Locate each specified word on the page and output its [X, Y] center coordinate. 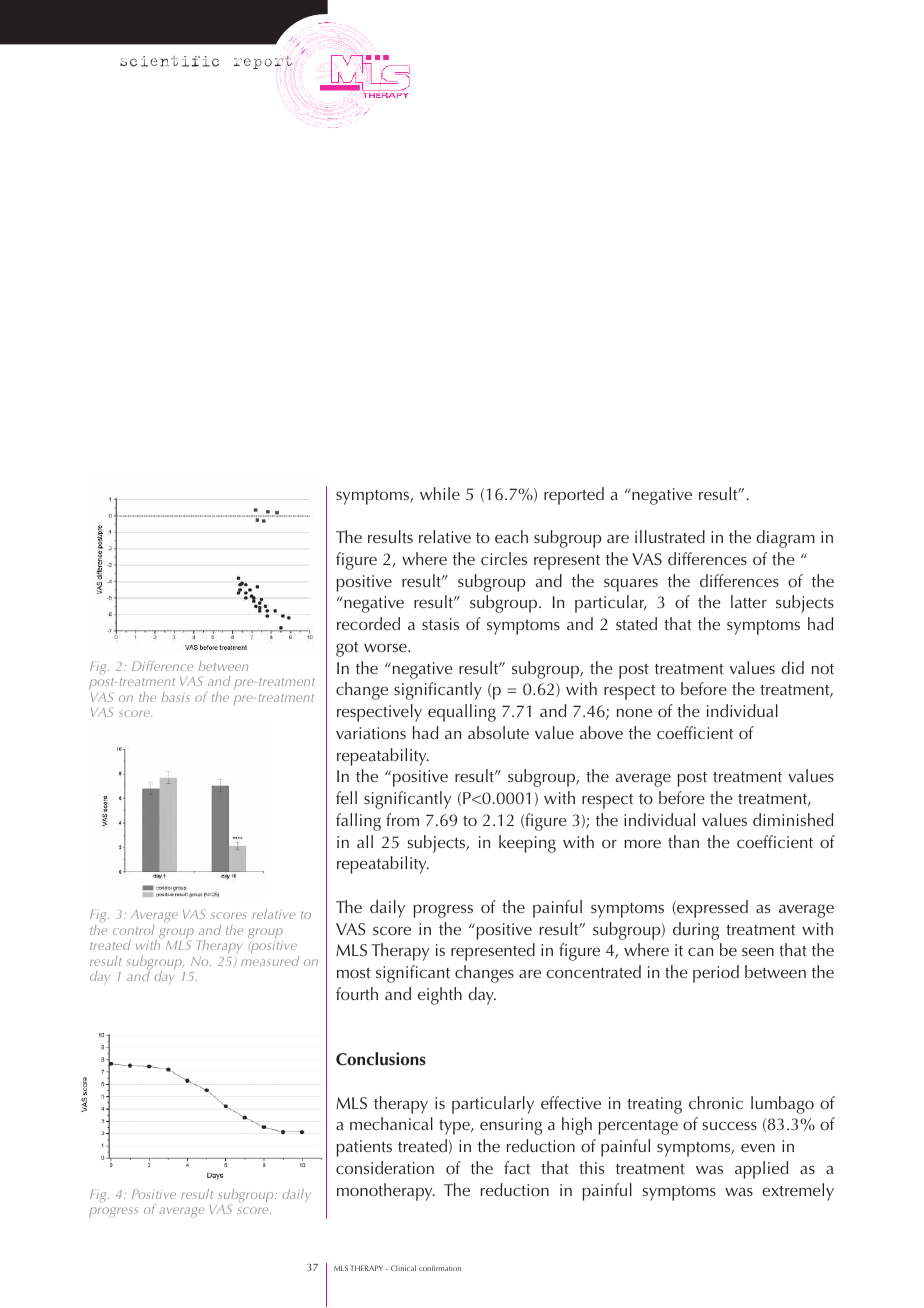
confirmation [440, 1268]
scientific [169, 61]
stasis [440, 624]
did [793, 667]
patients [364, 1148]
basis [176, 697]
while [440, 493]
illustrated [670, 536]
